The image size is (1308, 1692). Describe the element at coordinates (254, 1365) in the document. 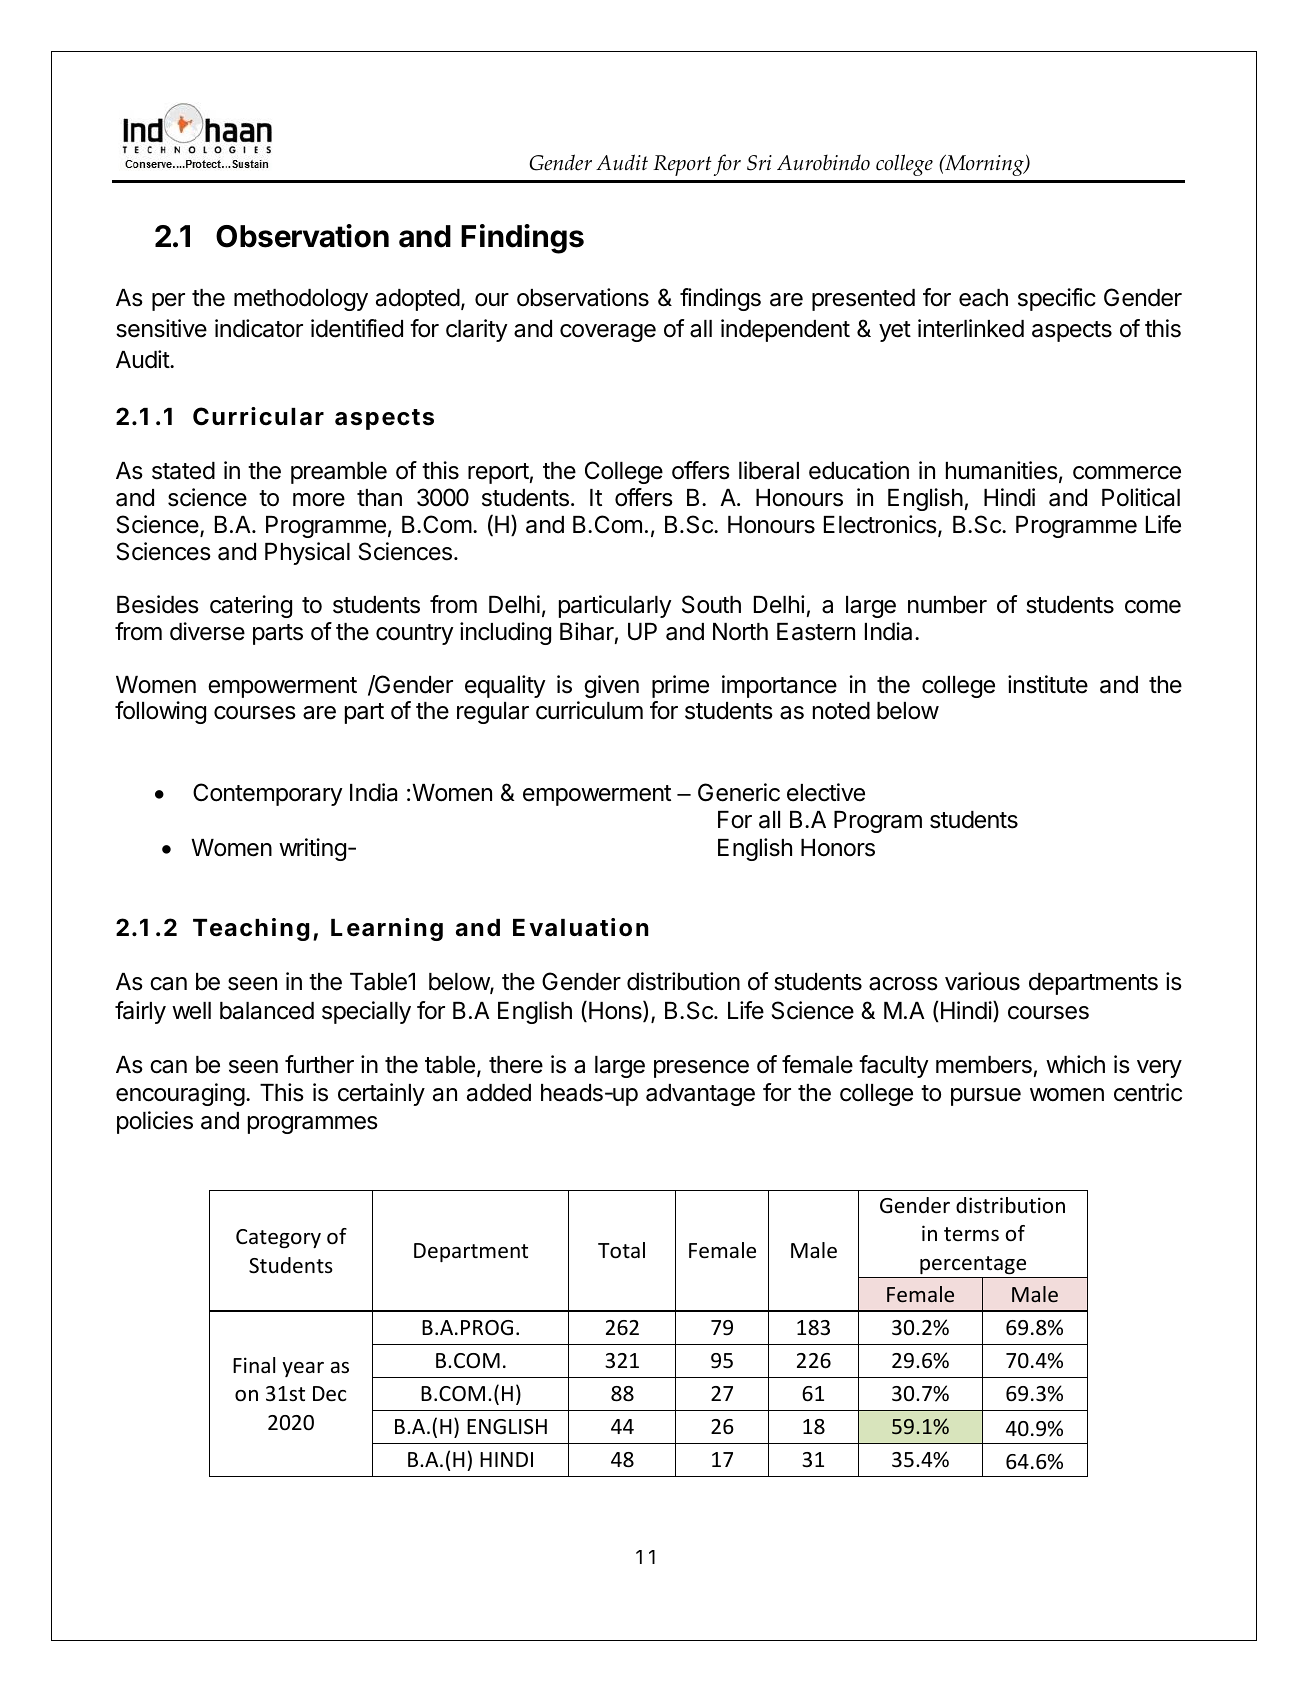

I see `Final` at that location.
